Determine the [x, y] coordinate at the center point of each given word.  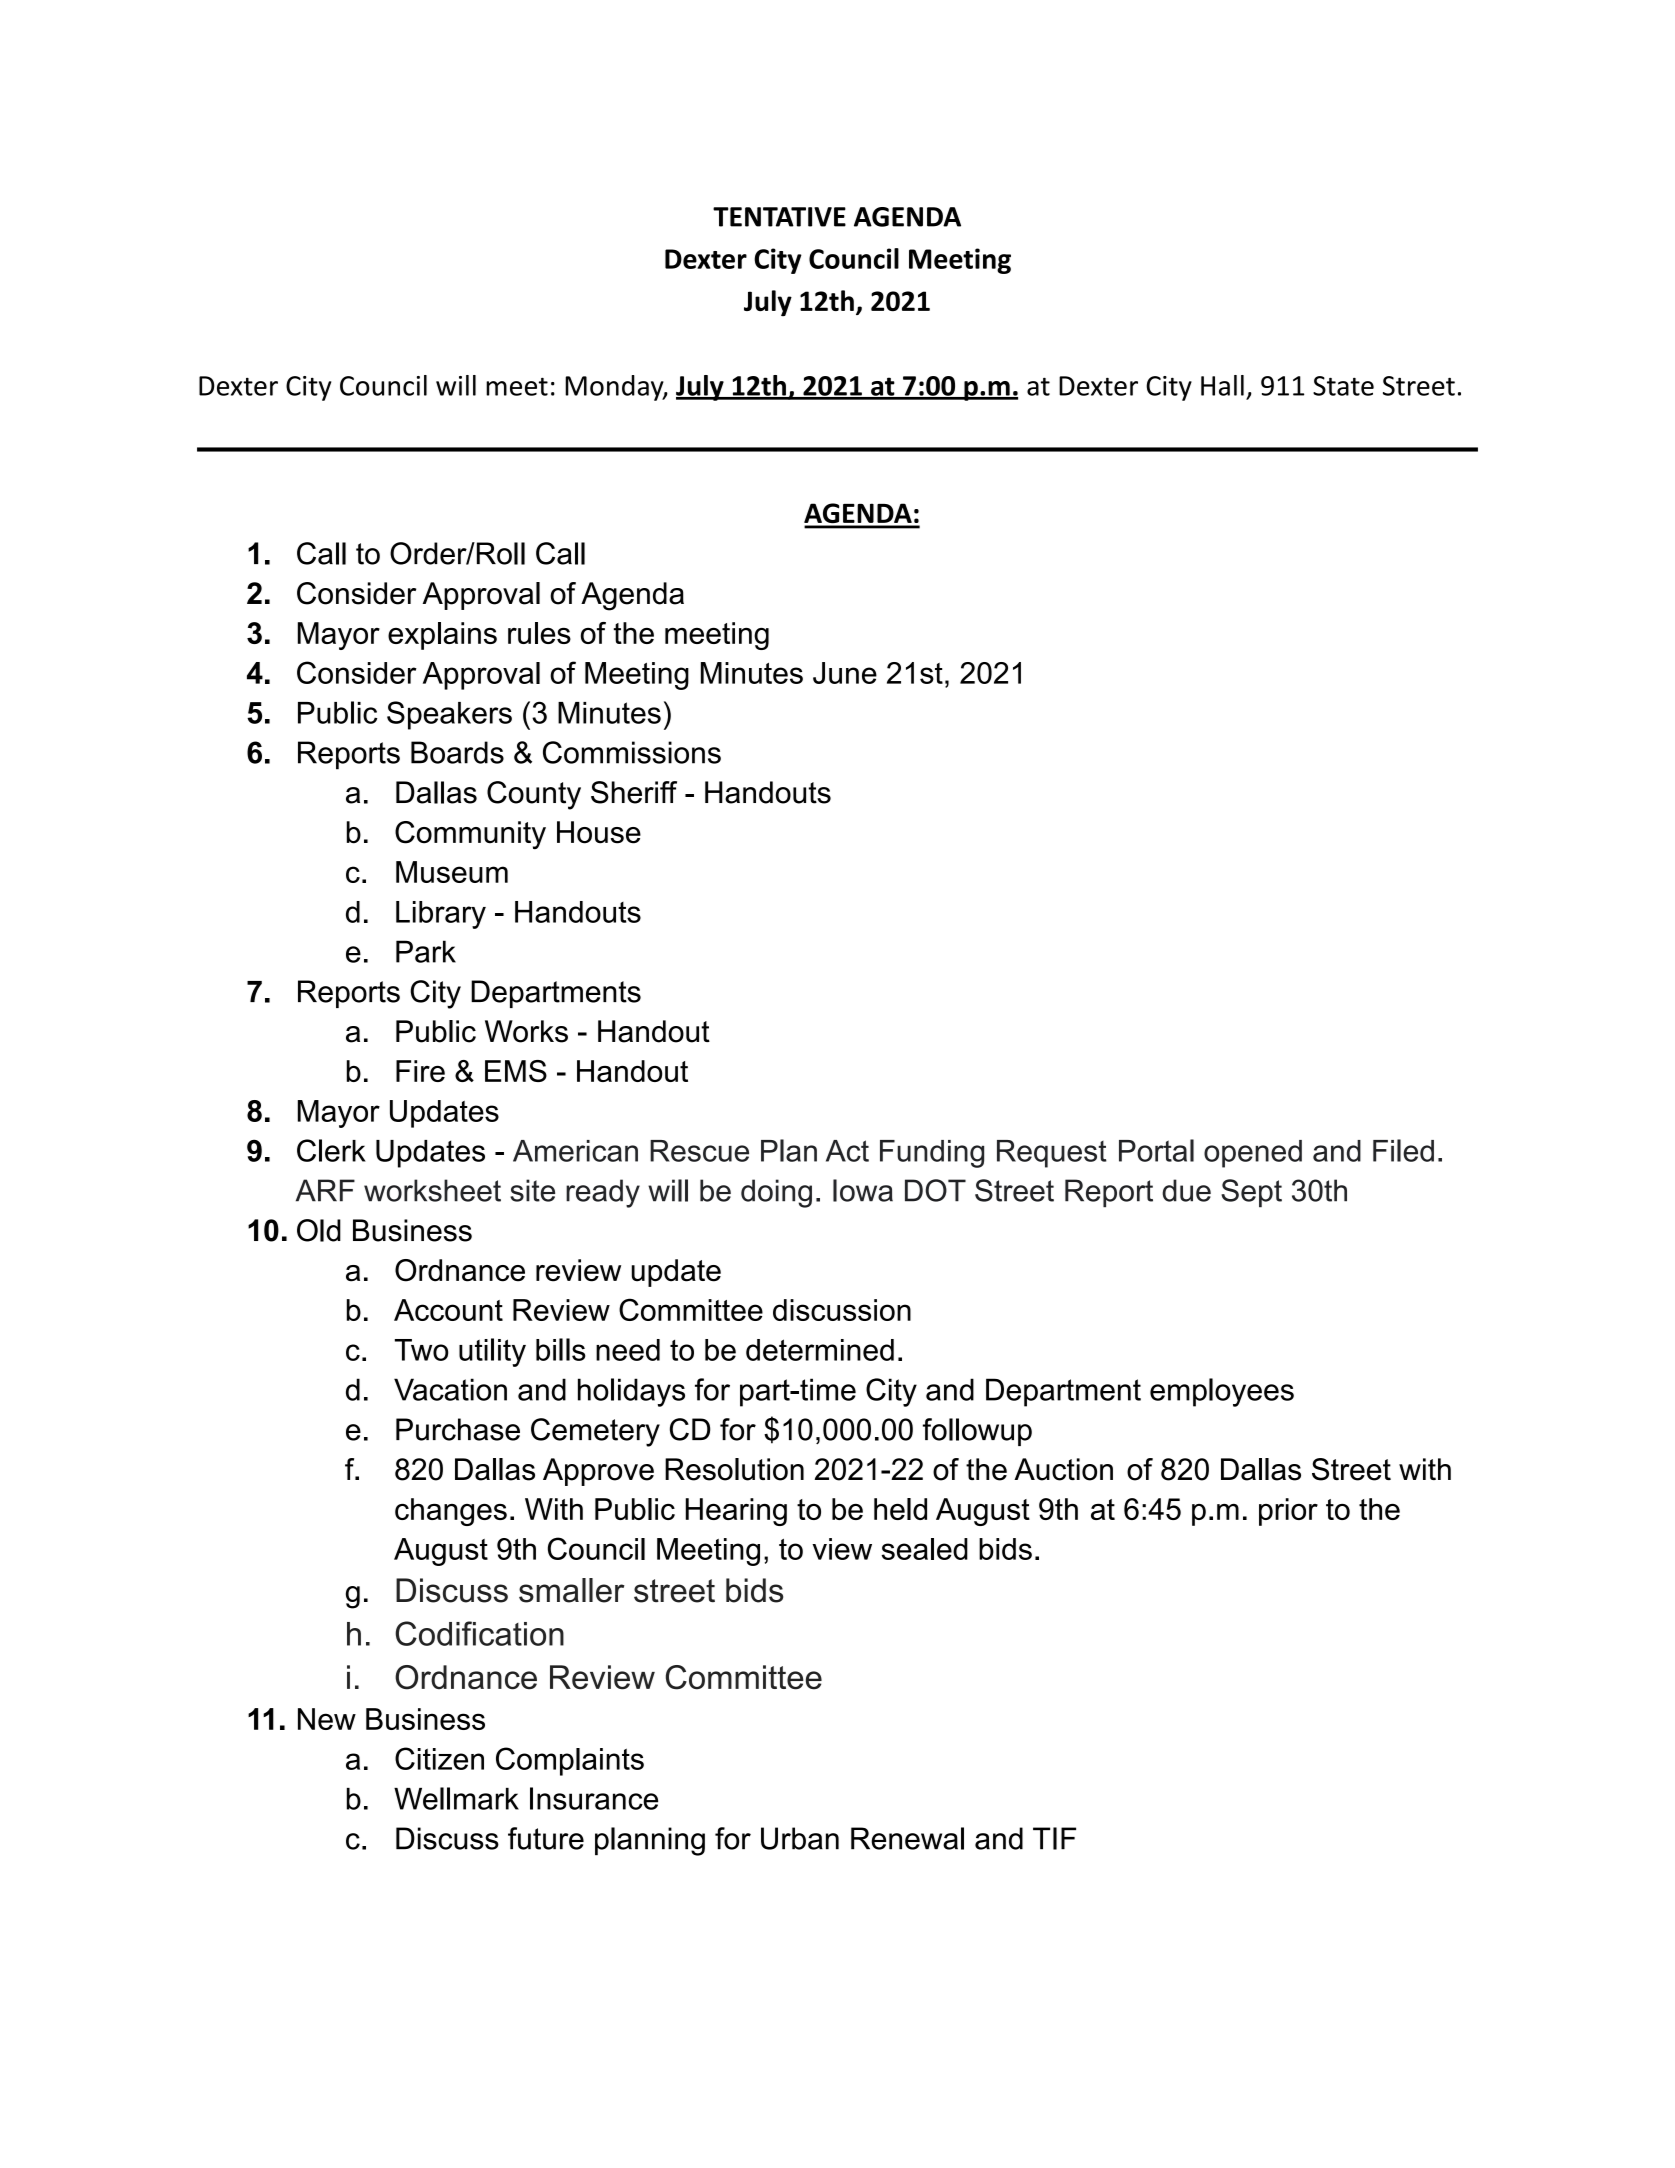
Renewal [907, 1838]
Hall [1222, 385]
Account [448, 1310]
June [845, 673]
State [1343, 386]
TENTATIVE [779, 217]
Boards [457, 752]
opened [1253, 1154]
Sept [1251, 1193]
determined [820, 1350]
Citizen [439, 1758]
